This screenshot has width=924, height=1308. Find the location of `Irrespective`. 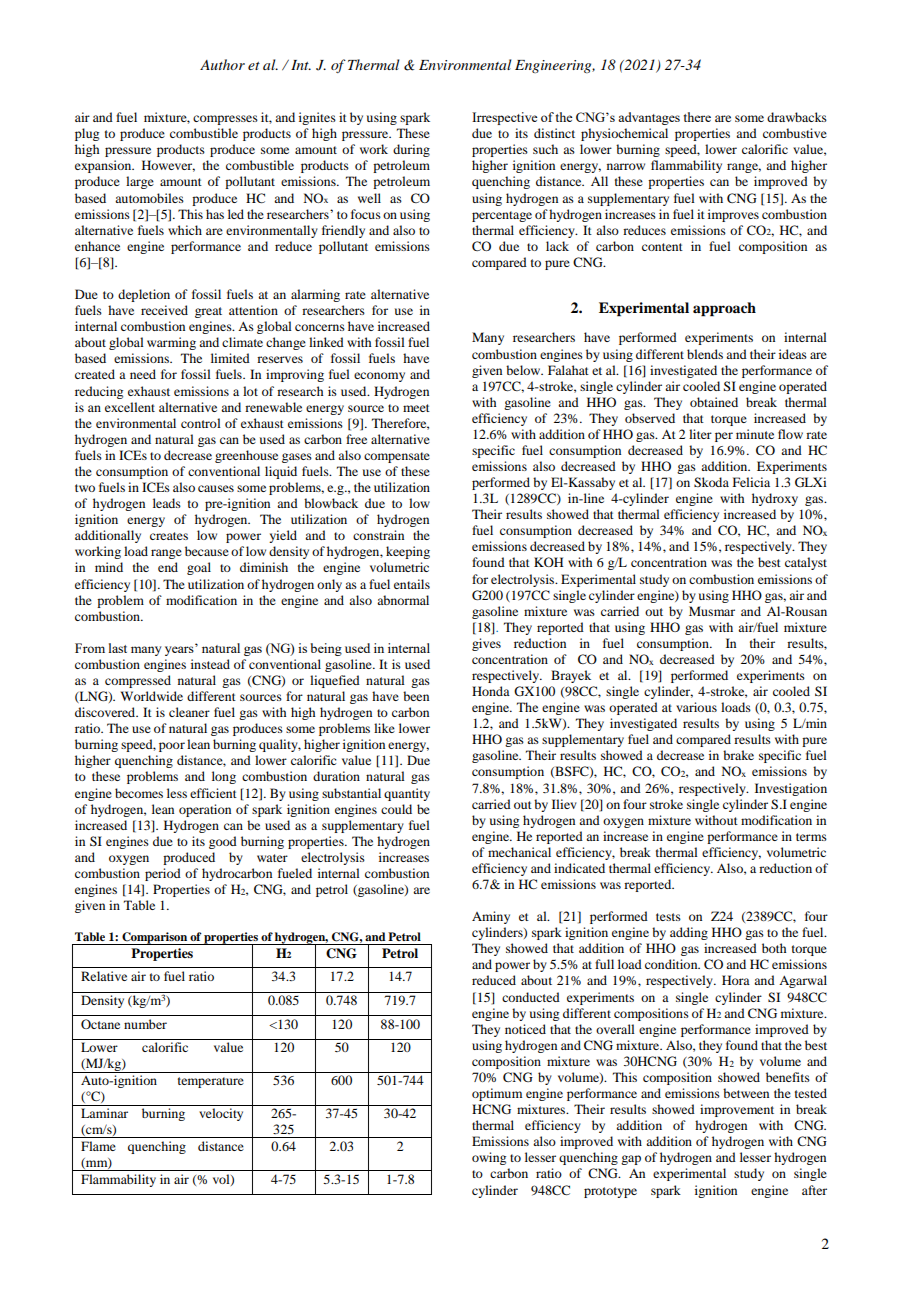

Irrespective is located at coordinates (504, 118).
